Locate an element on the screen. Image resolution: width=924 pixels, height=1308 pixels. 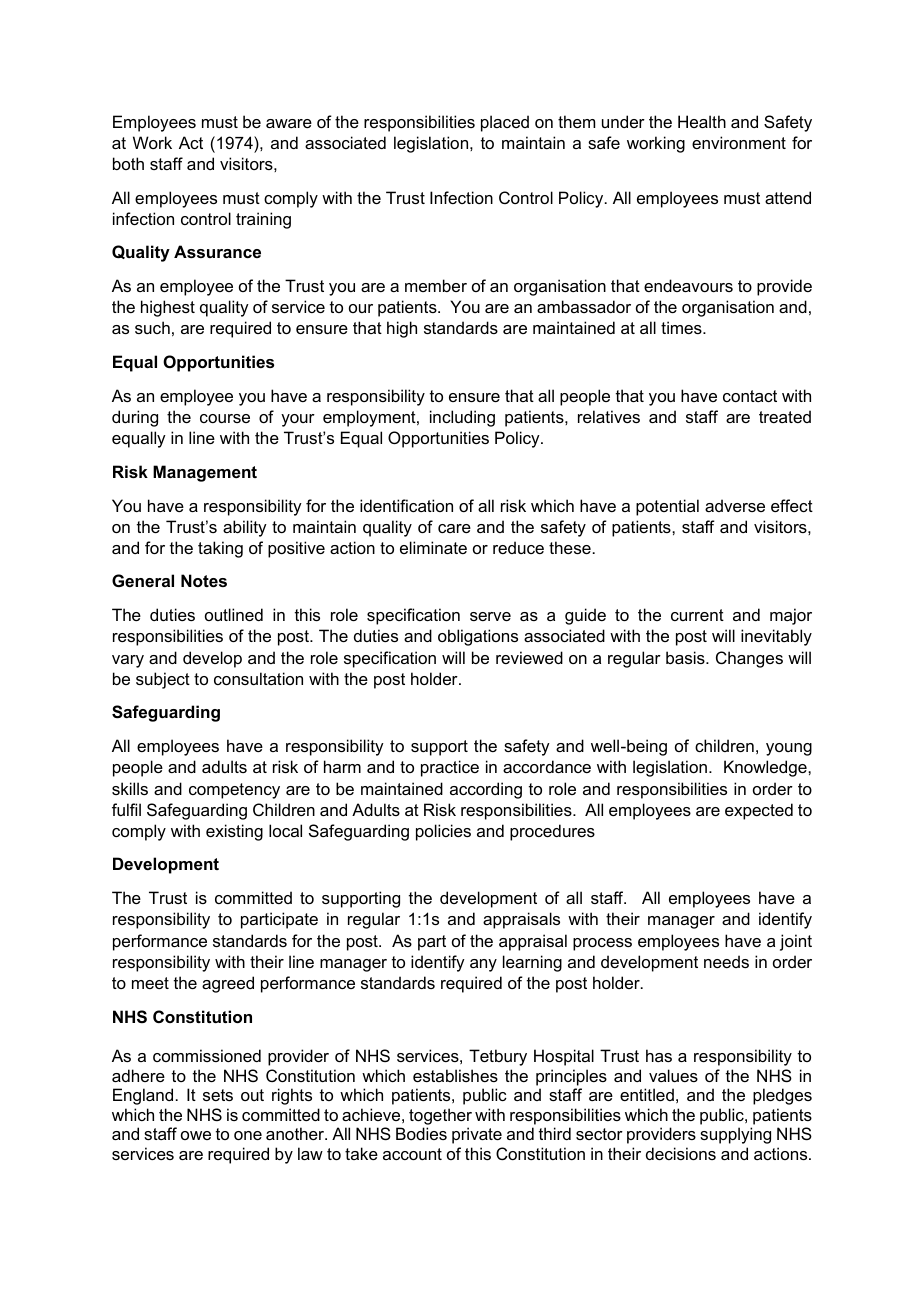
together is located at coordinates (440, 1116).
